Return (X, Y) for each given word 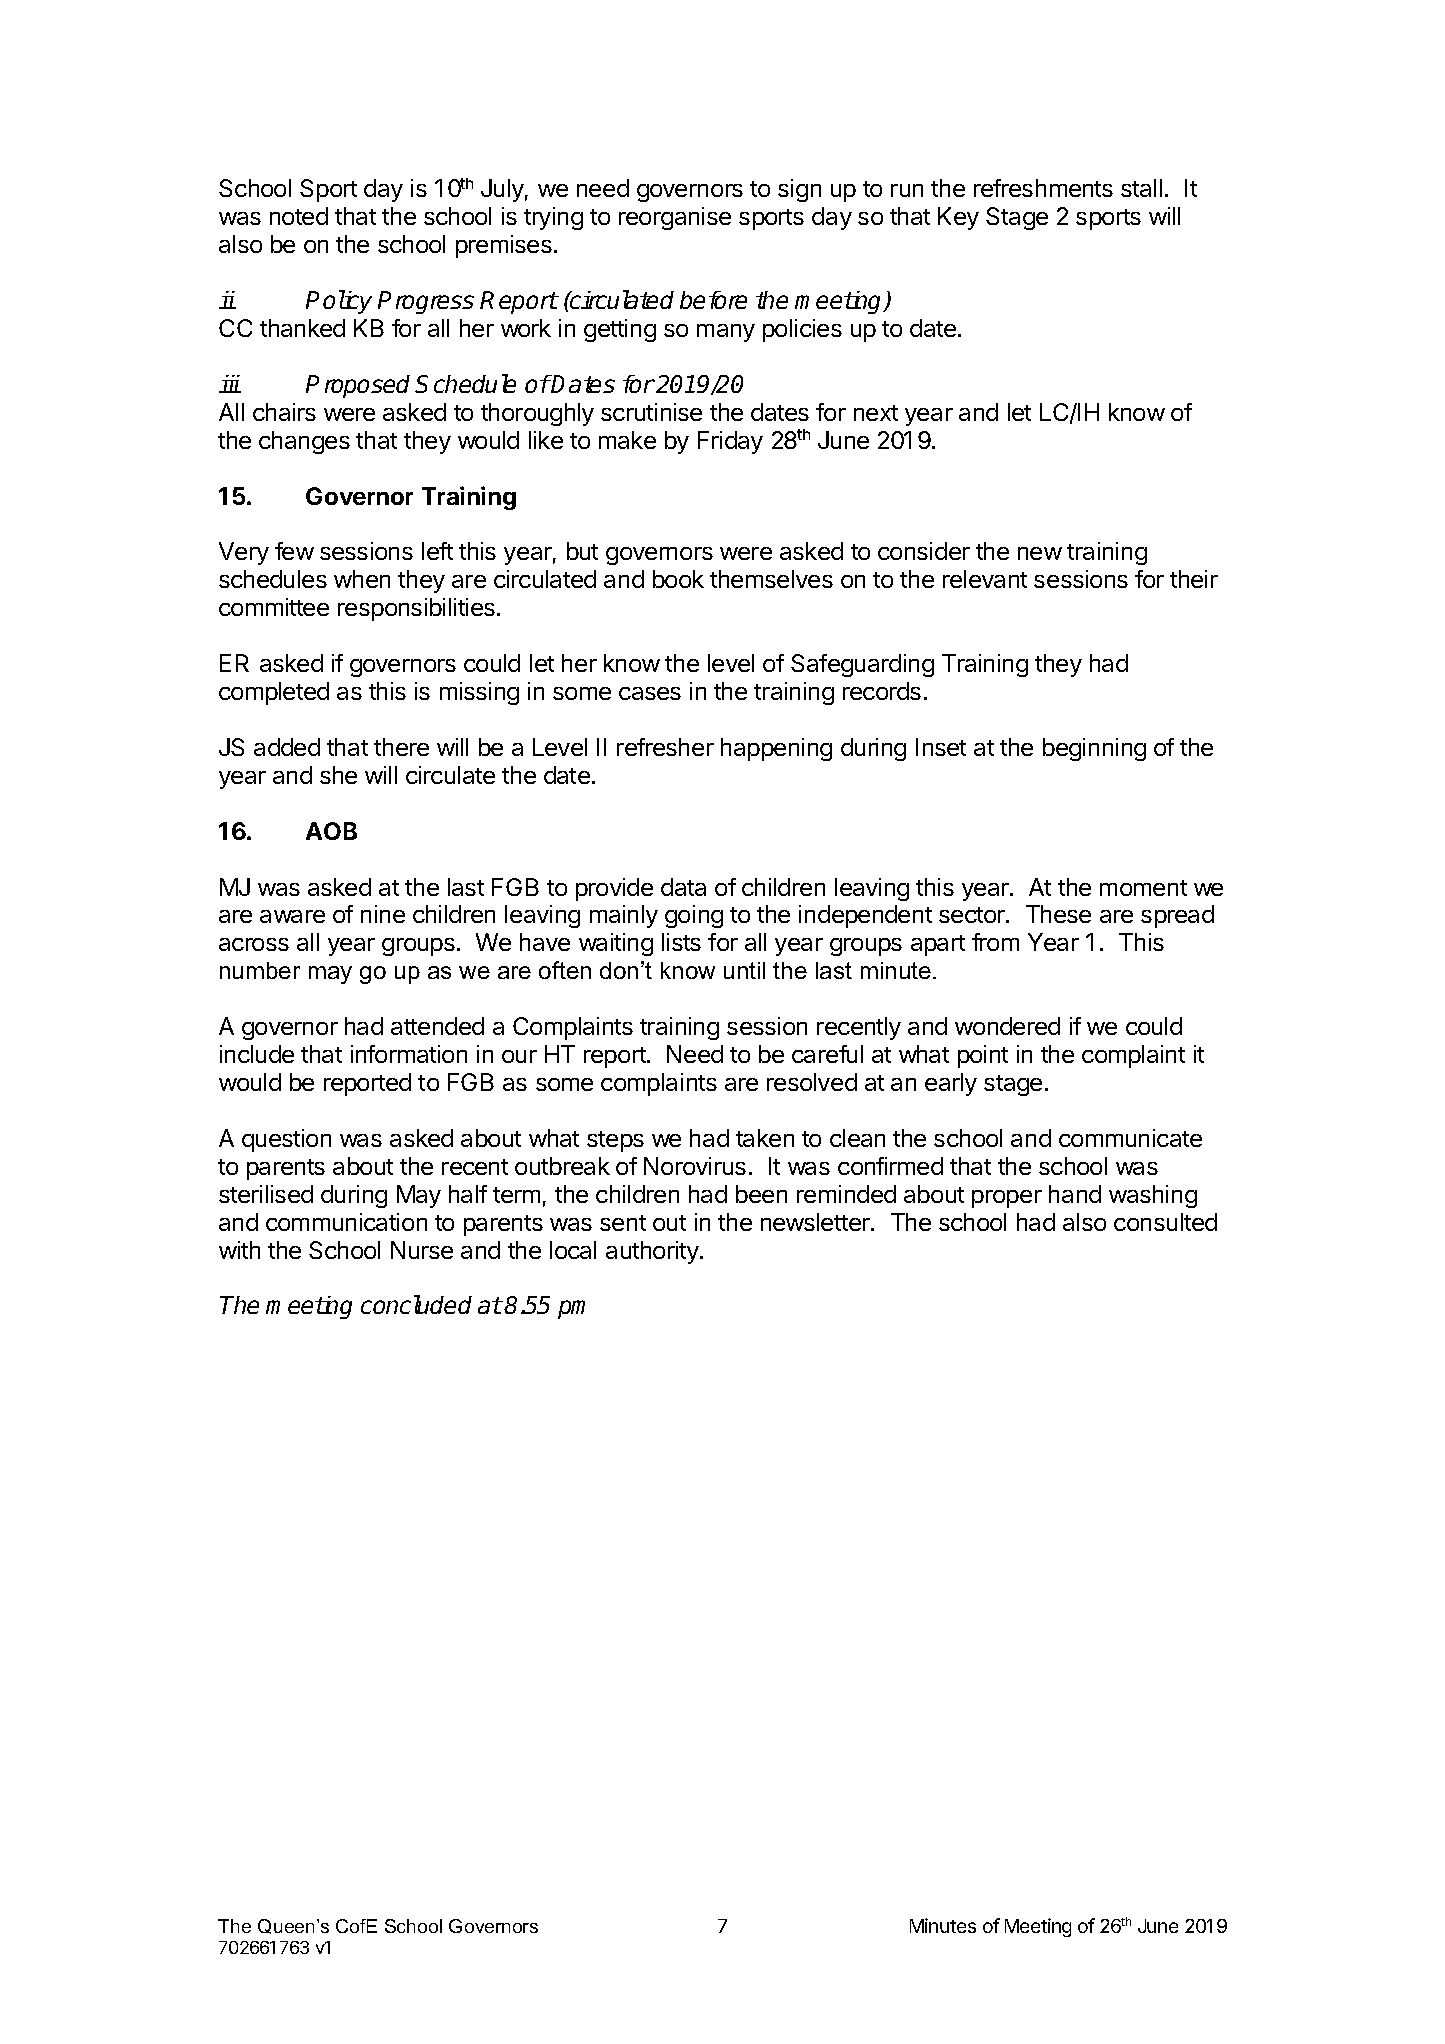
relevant (985, 579)
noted (299, 216)
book (678, 579)
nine (383, 914)
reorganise (675, 218)
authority (653, 1252)
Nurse (422, 1250)
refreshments (1043, 188)
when (362, 579)
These (1058, 914)
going (694, 916)
